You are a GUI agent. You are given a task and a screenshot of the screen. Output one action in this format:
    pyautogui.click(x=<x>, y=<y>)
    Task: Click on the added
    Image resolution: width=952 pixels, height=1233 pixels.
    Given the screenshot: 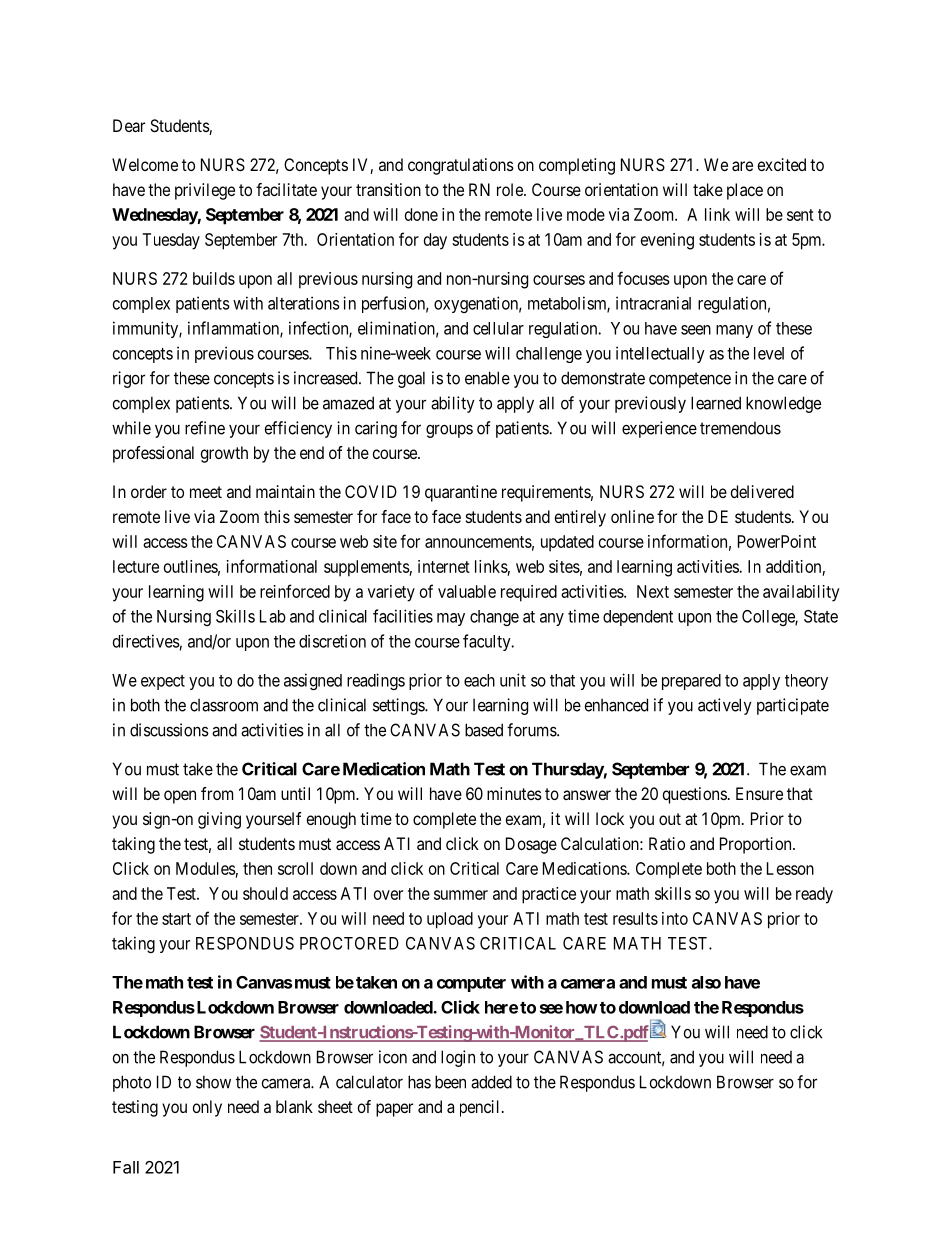 What is the action you would take?
    pyautogui.click(x=491, y=1082)
